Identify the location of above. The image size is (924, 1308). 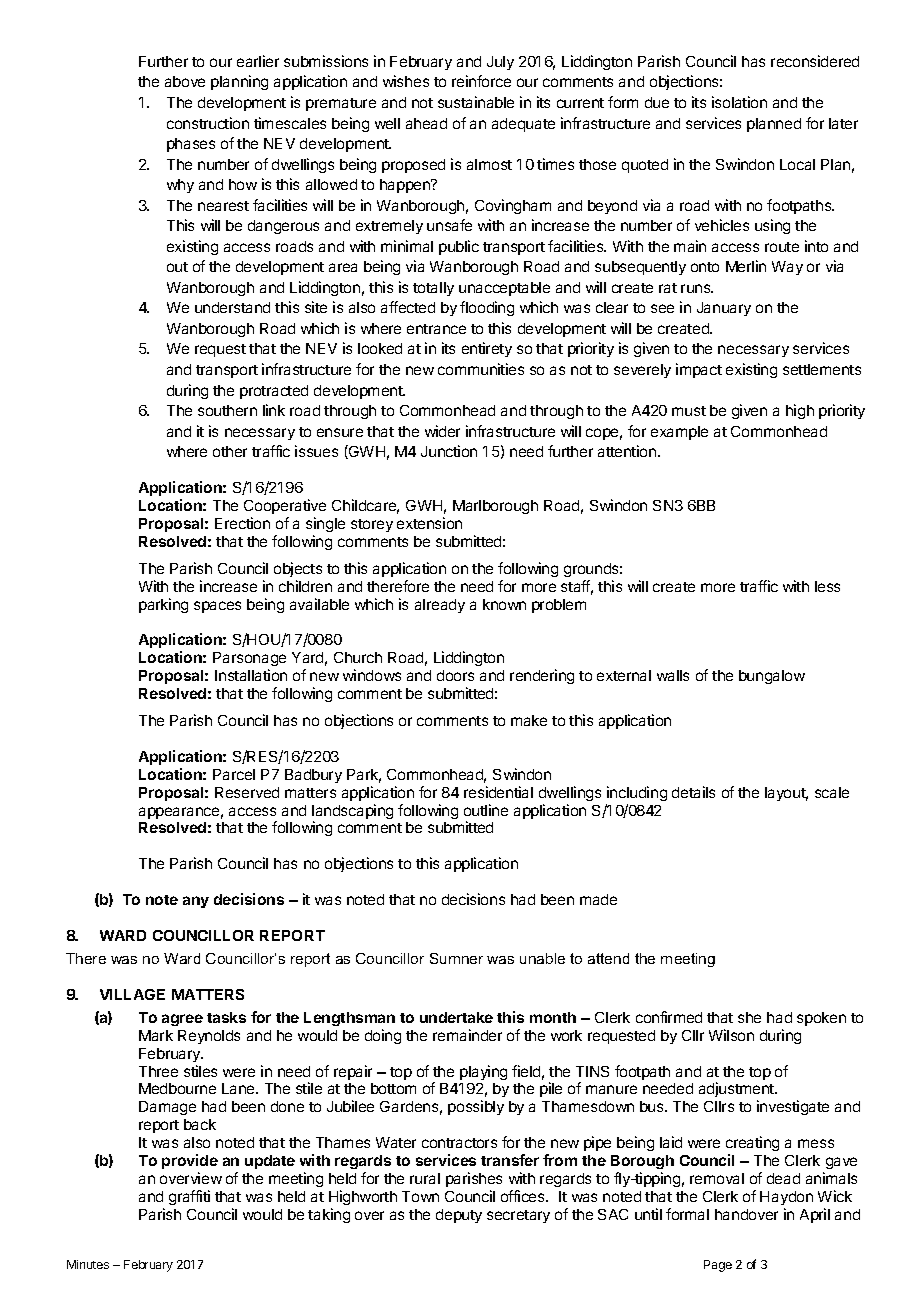
(185, 81).
